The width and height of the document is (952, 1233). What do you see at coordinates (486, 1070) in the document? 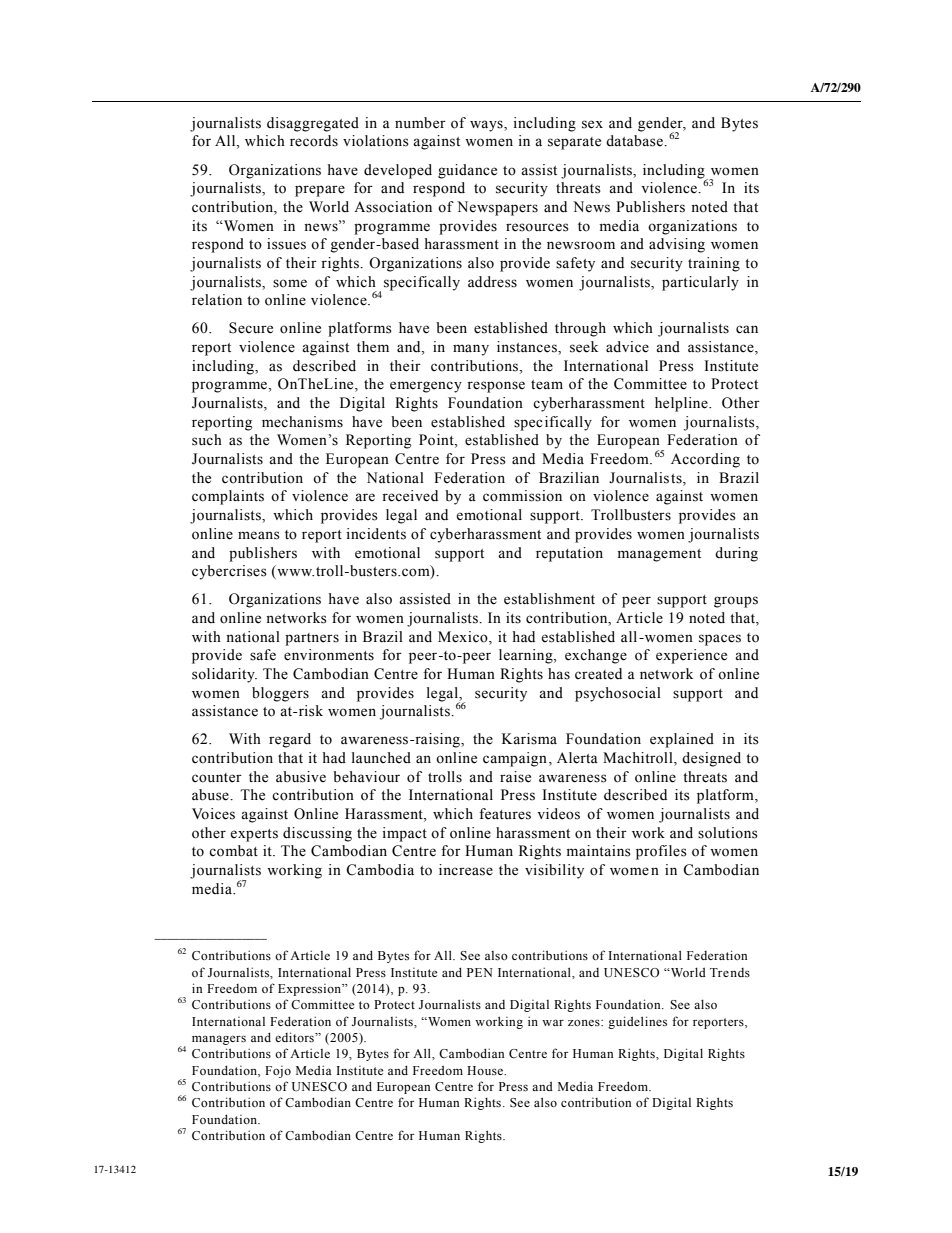
I see `House` at bounding box center [486, 1070].
